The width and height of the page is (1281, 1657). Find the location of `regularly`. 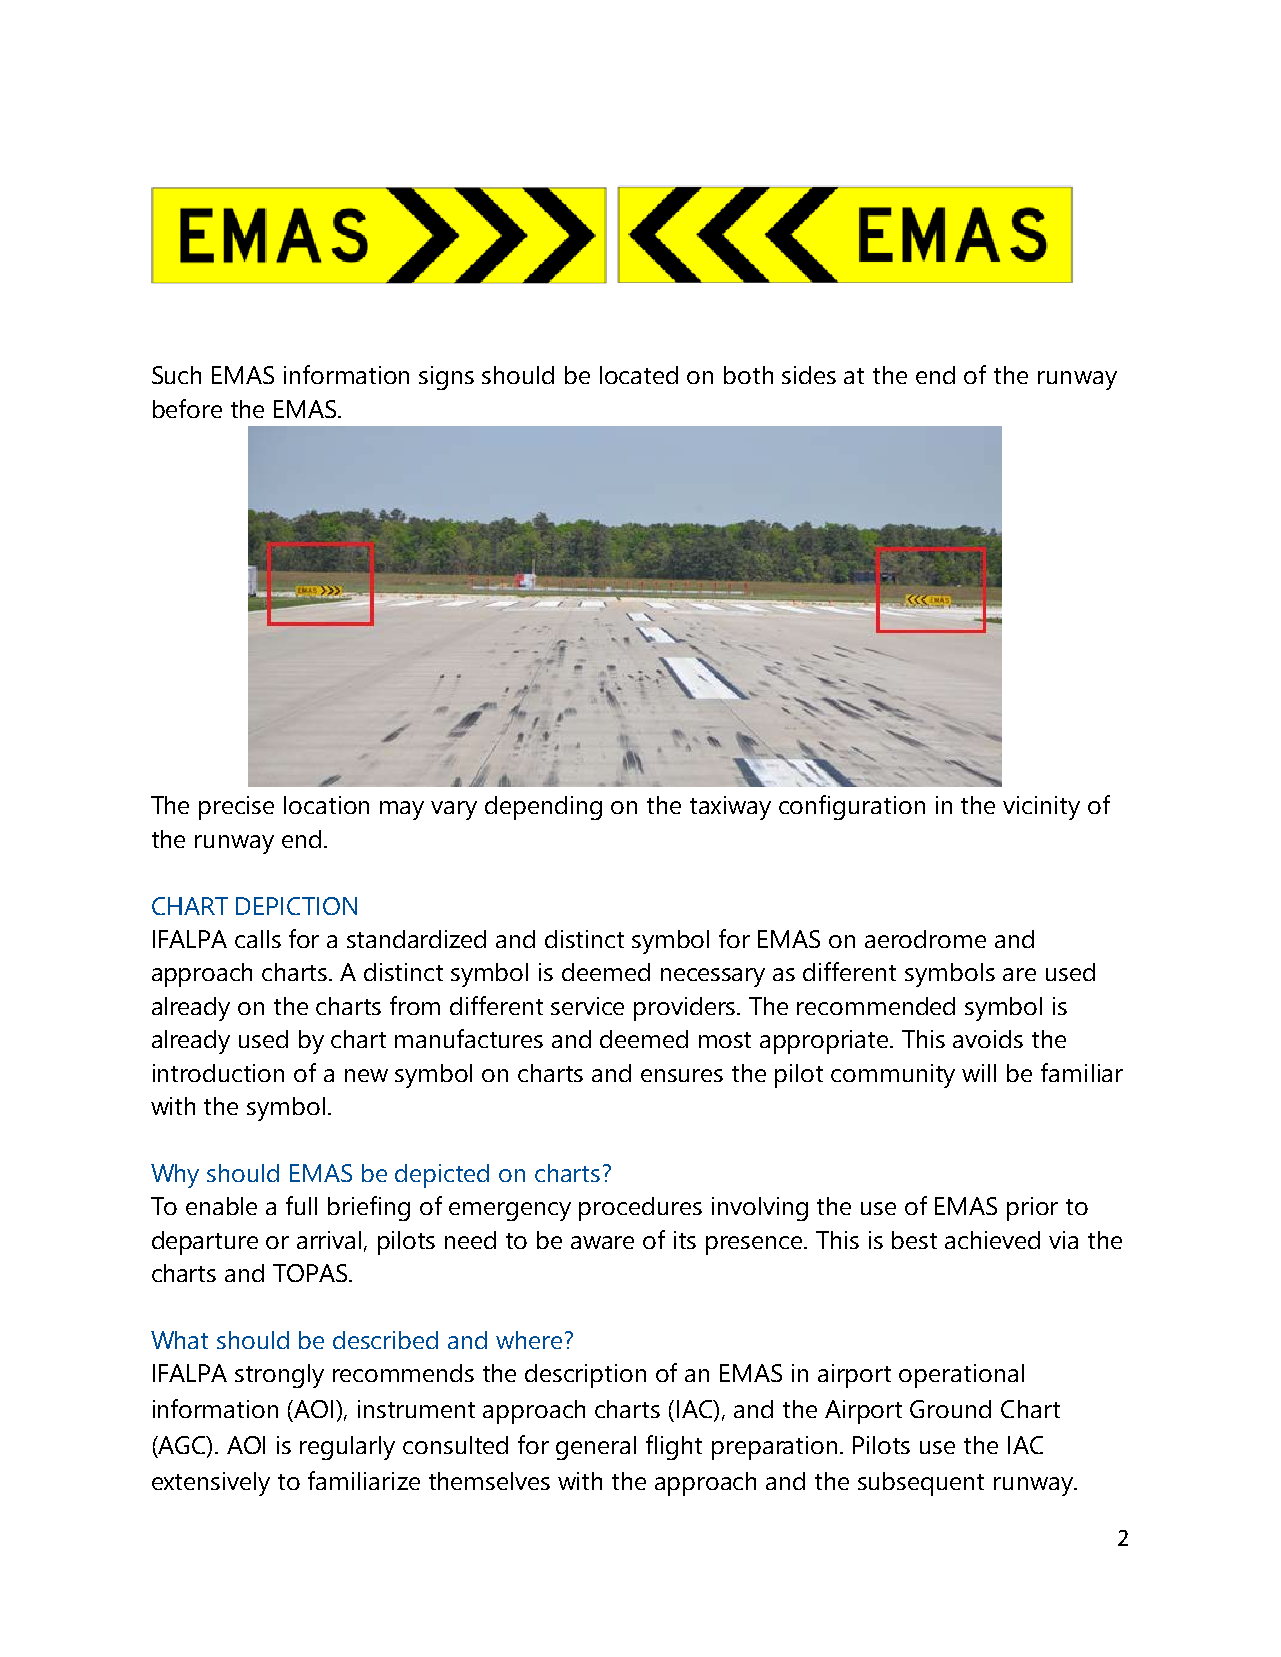

regularly is located at coordinates (347, 1448).
